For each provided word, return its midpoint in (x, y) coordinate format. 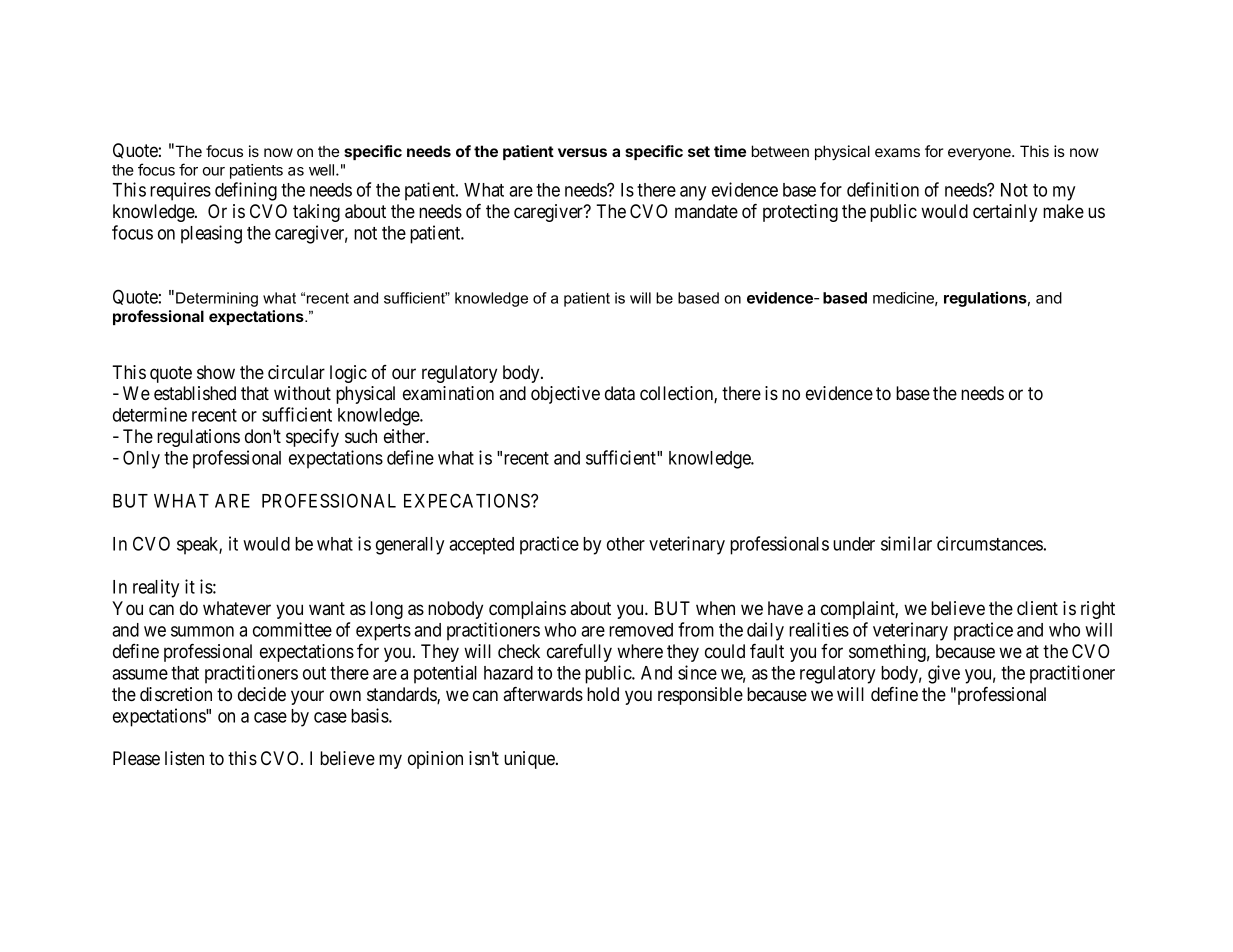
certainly (1005, 213)
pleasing (211, 234)
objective (565, 395)
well (321, 170)
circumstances (990, 543)
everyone (980, 154)
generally (410, 546)
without (302, 393)
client (1037, 608)
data (620, 393)
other (626, 544)
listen (184, 758)
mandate (706, 211)
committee (292, 629)
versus (582, 152)
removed (641, 630)
